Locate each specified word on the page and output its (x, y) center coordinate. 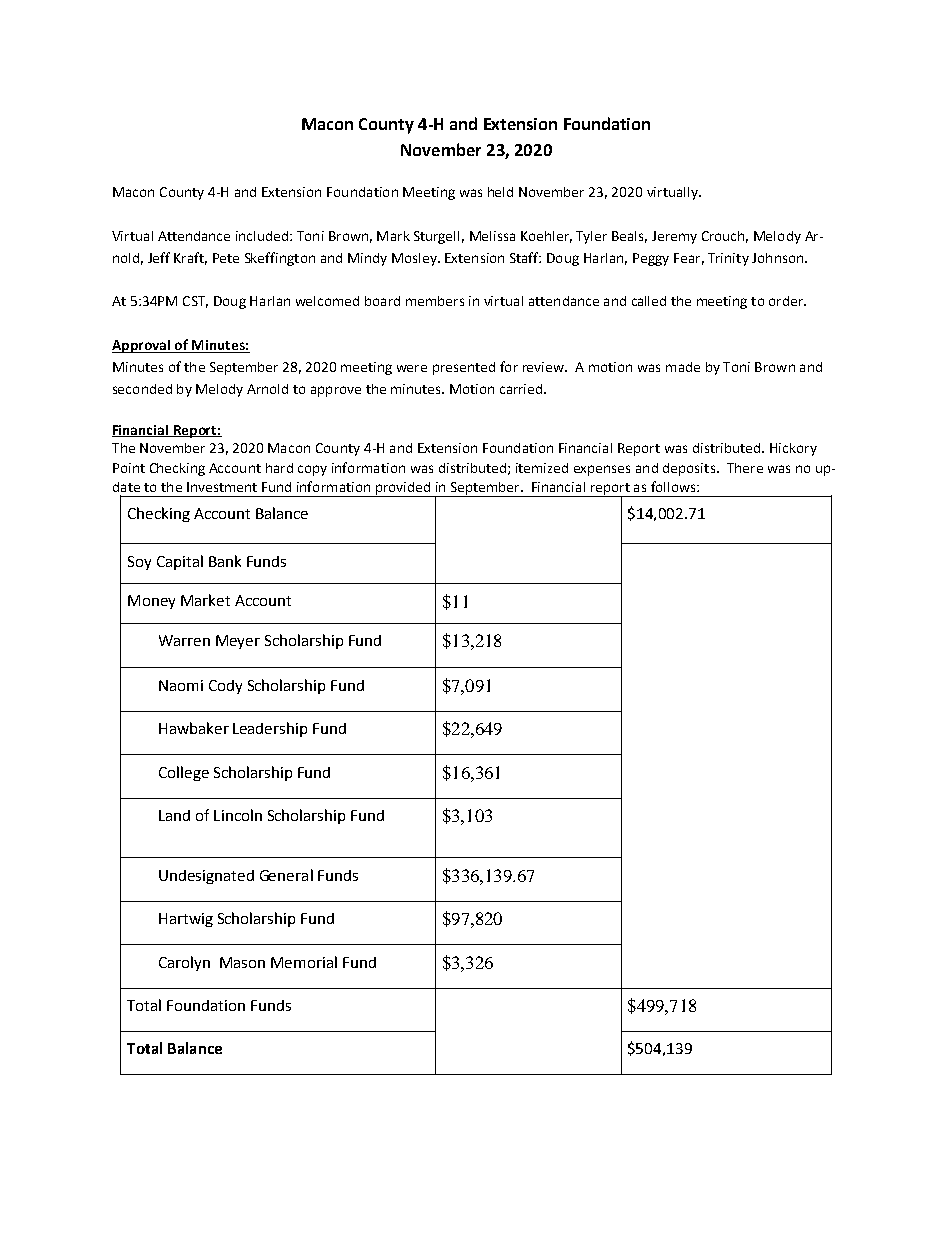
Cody (225, 687)
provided (402, 489)
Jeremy (674, 237)
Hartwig (186, 920)
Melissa (492, 236)
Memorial (304, 962)
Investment (222, 487)
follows (674, 486)
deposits (689, 469)
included (262, 236)
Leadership (270, 729)
